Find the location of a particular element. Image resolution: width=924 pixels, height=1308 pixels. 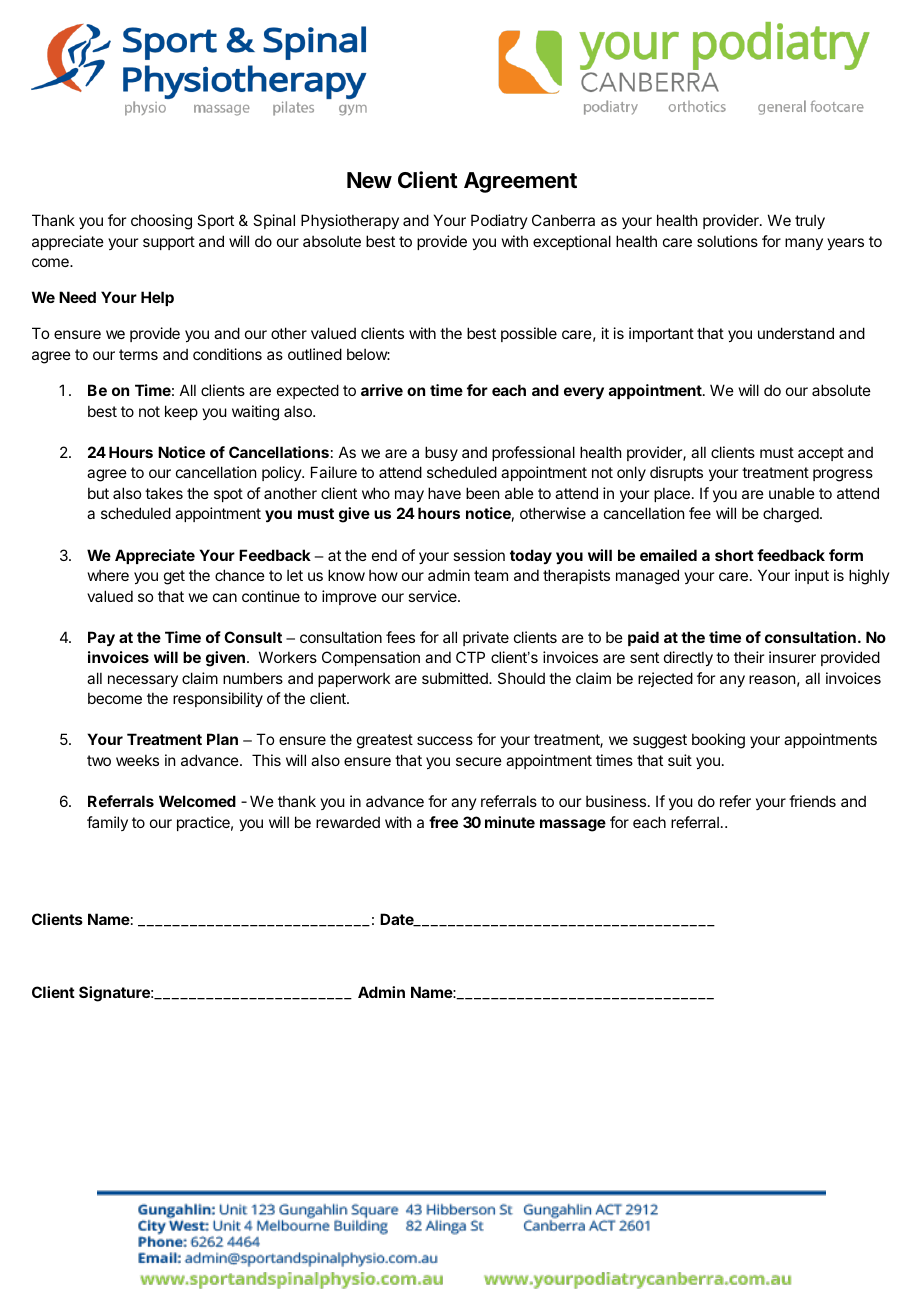

choosing is located at coordinates (161, 222).
